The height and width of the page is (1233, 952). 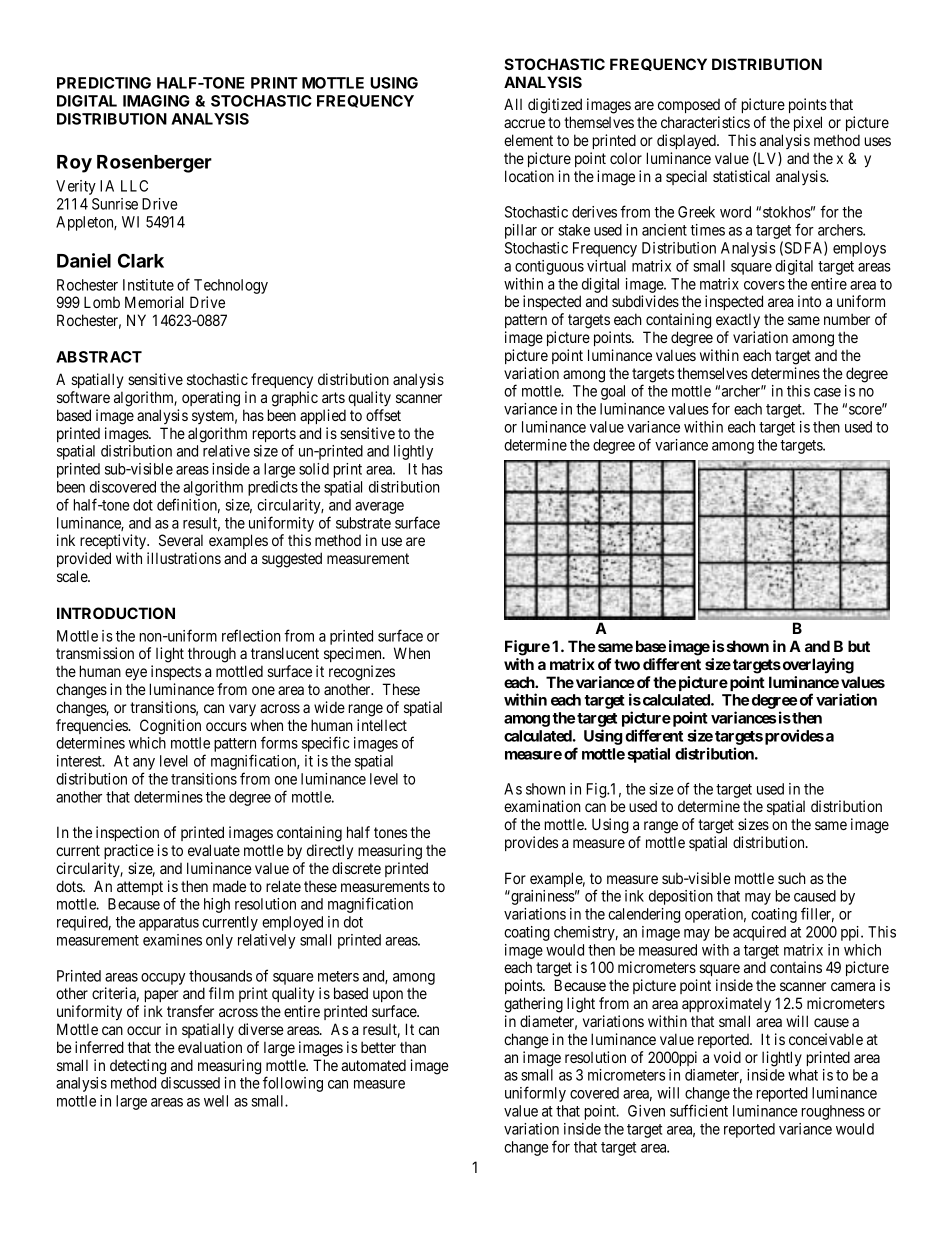 What do you see at coordinates (156, 101) in the page?
I see `IMAGING` at bounding box center [156, 101].
